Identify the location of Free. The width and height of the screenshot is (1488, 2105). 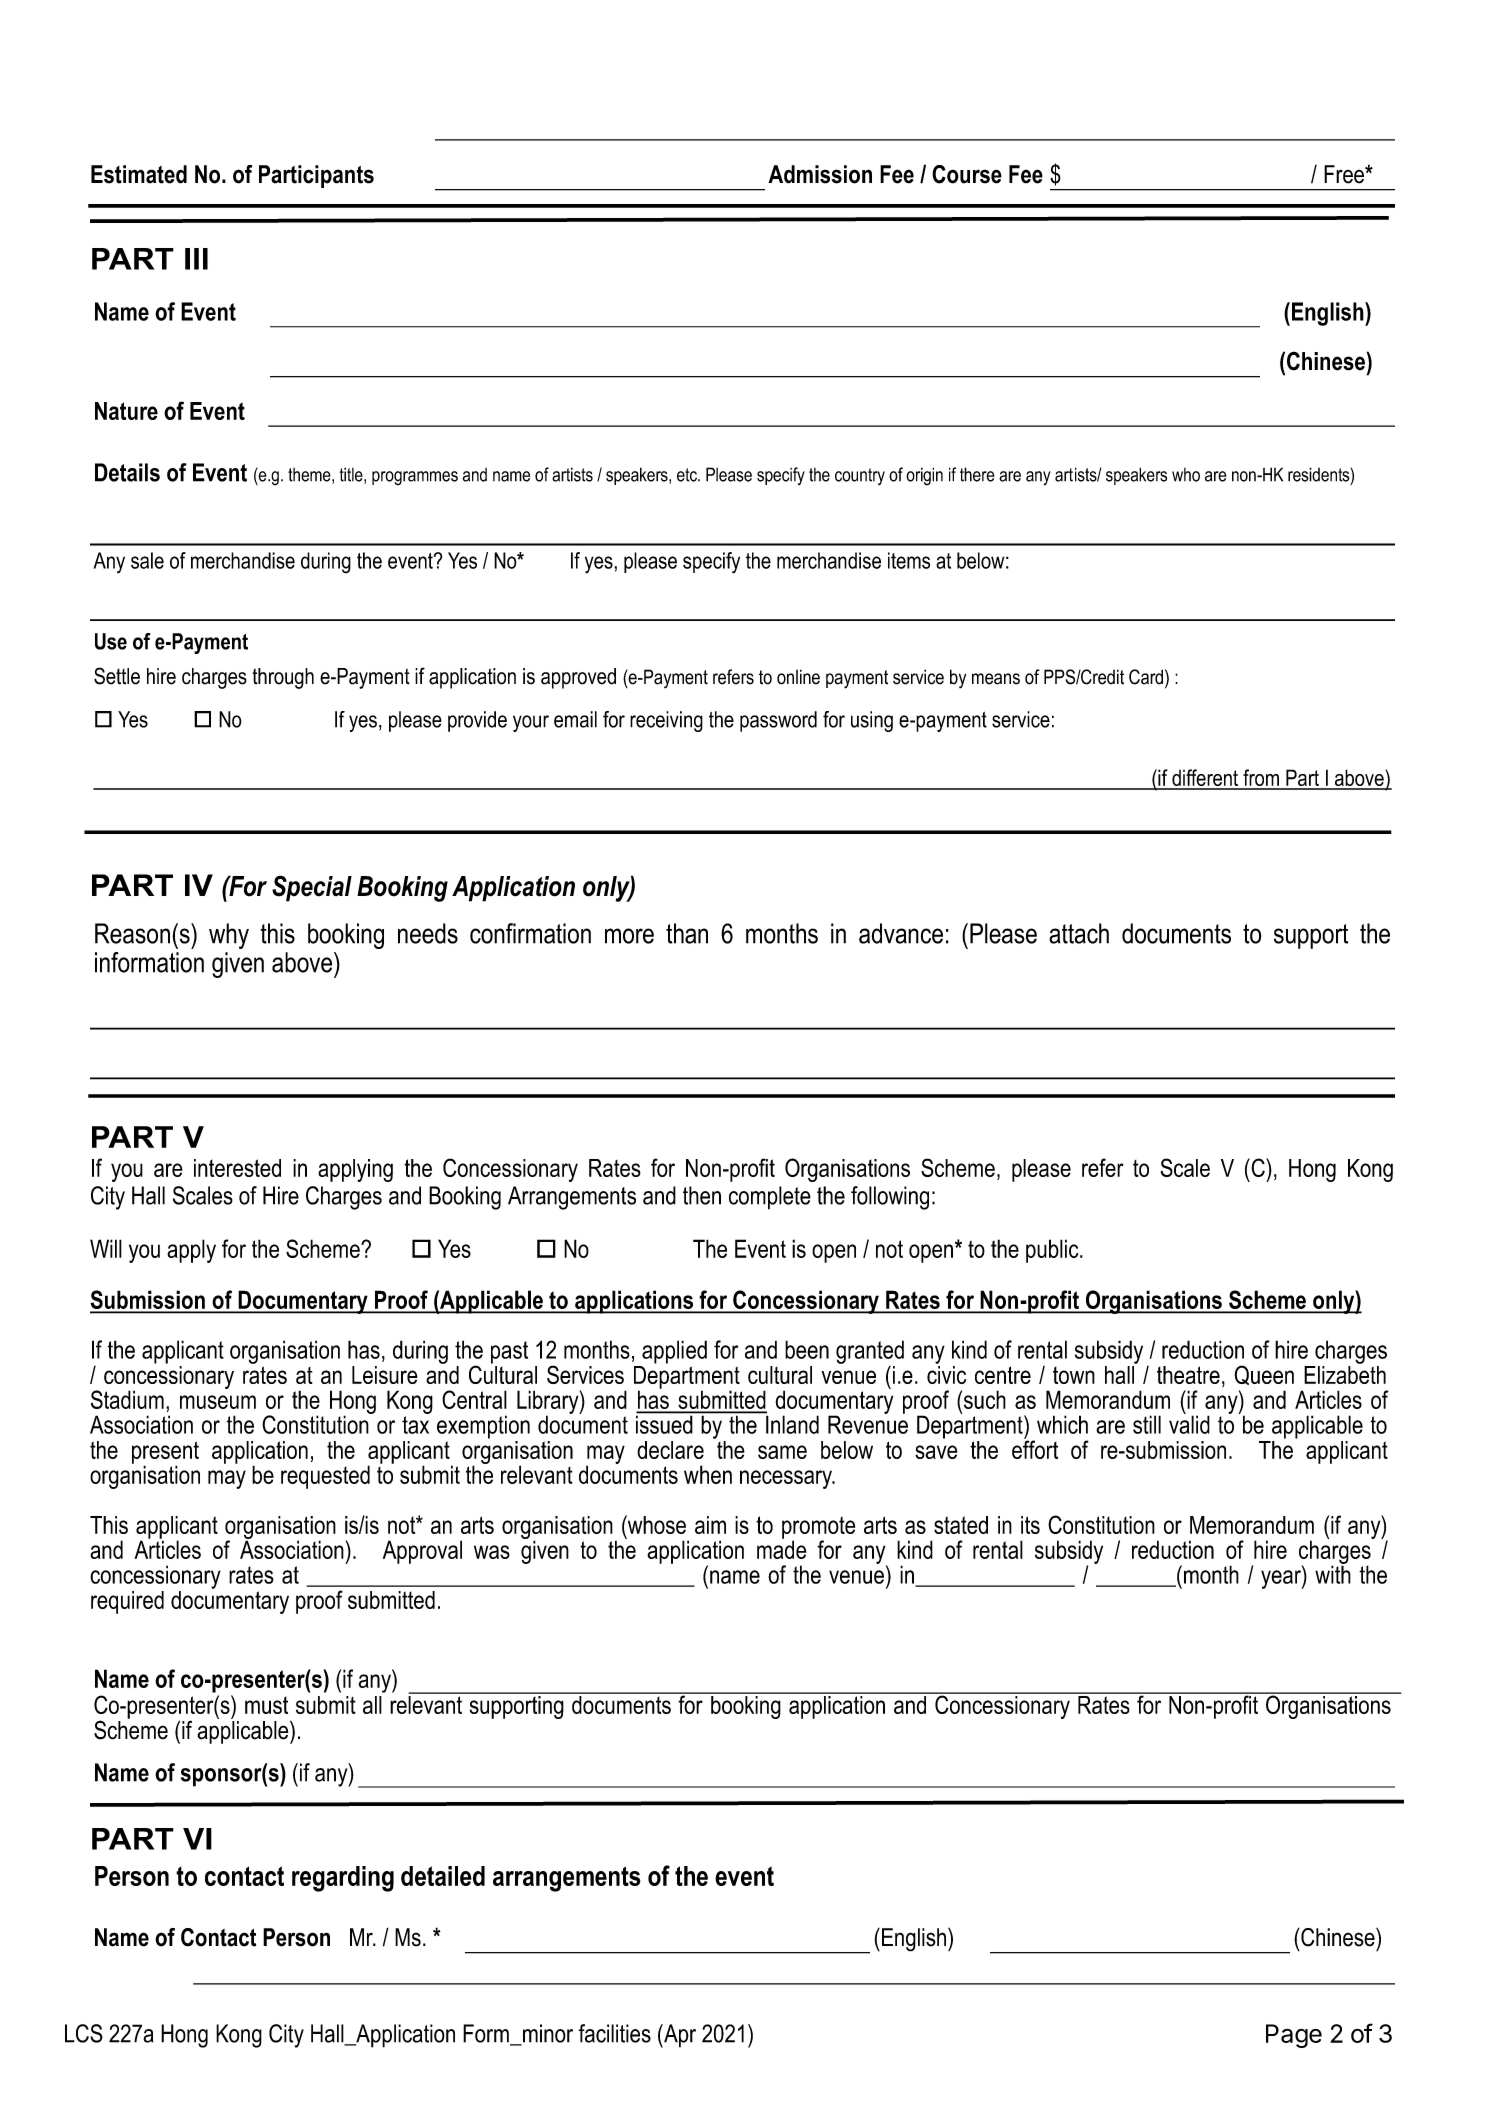
(1345, 174).
